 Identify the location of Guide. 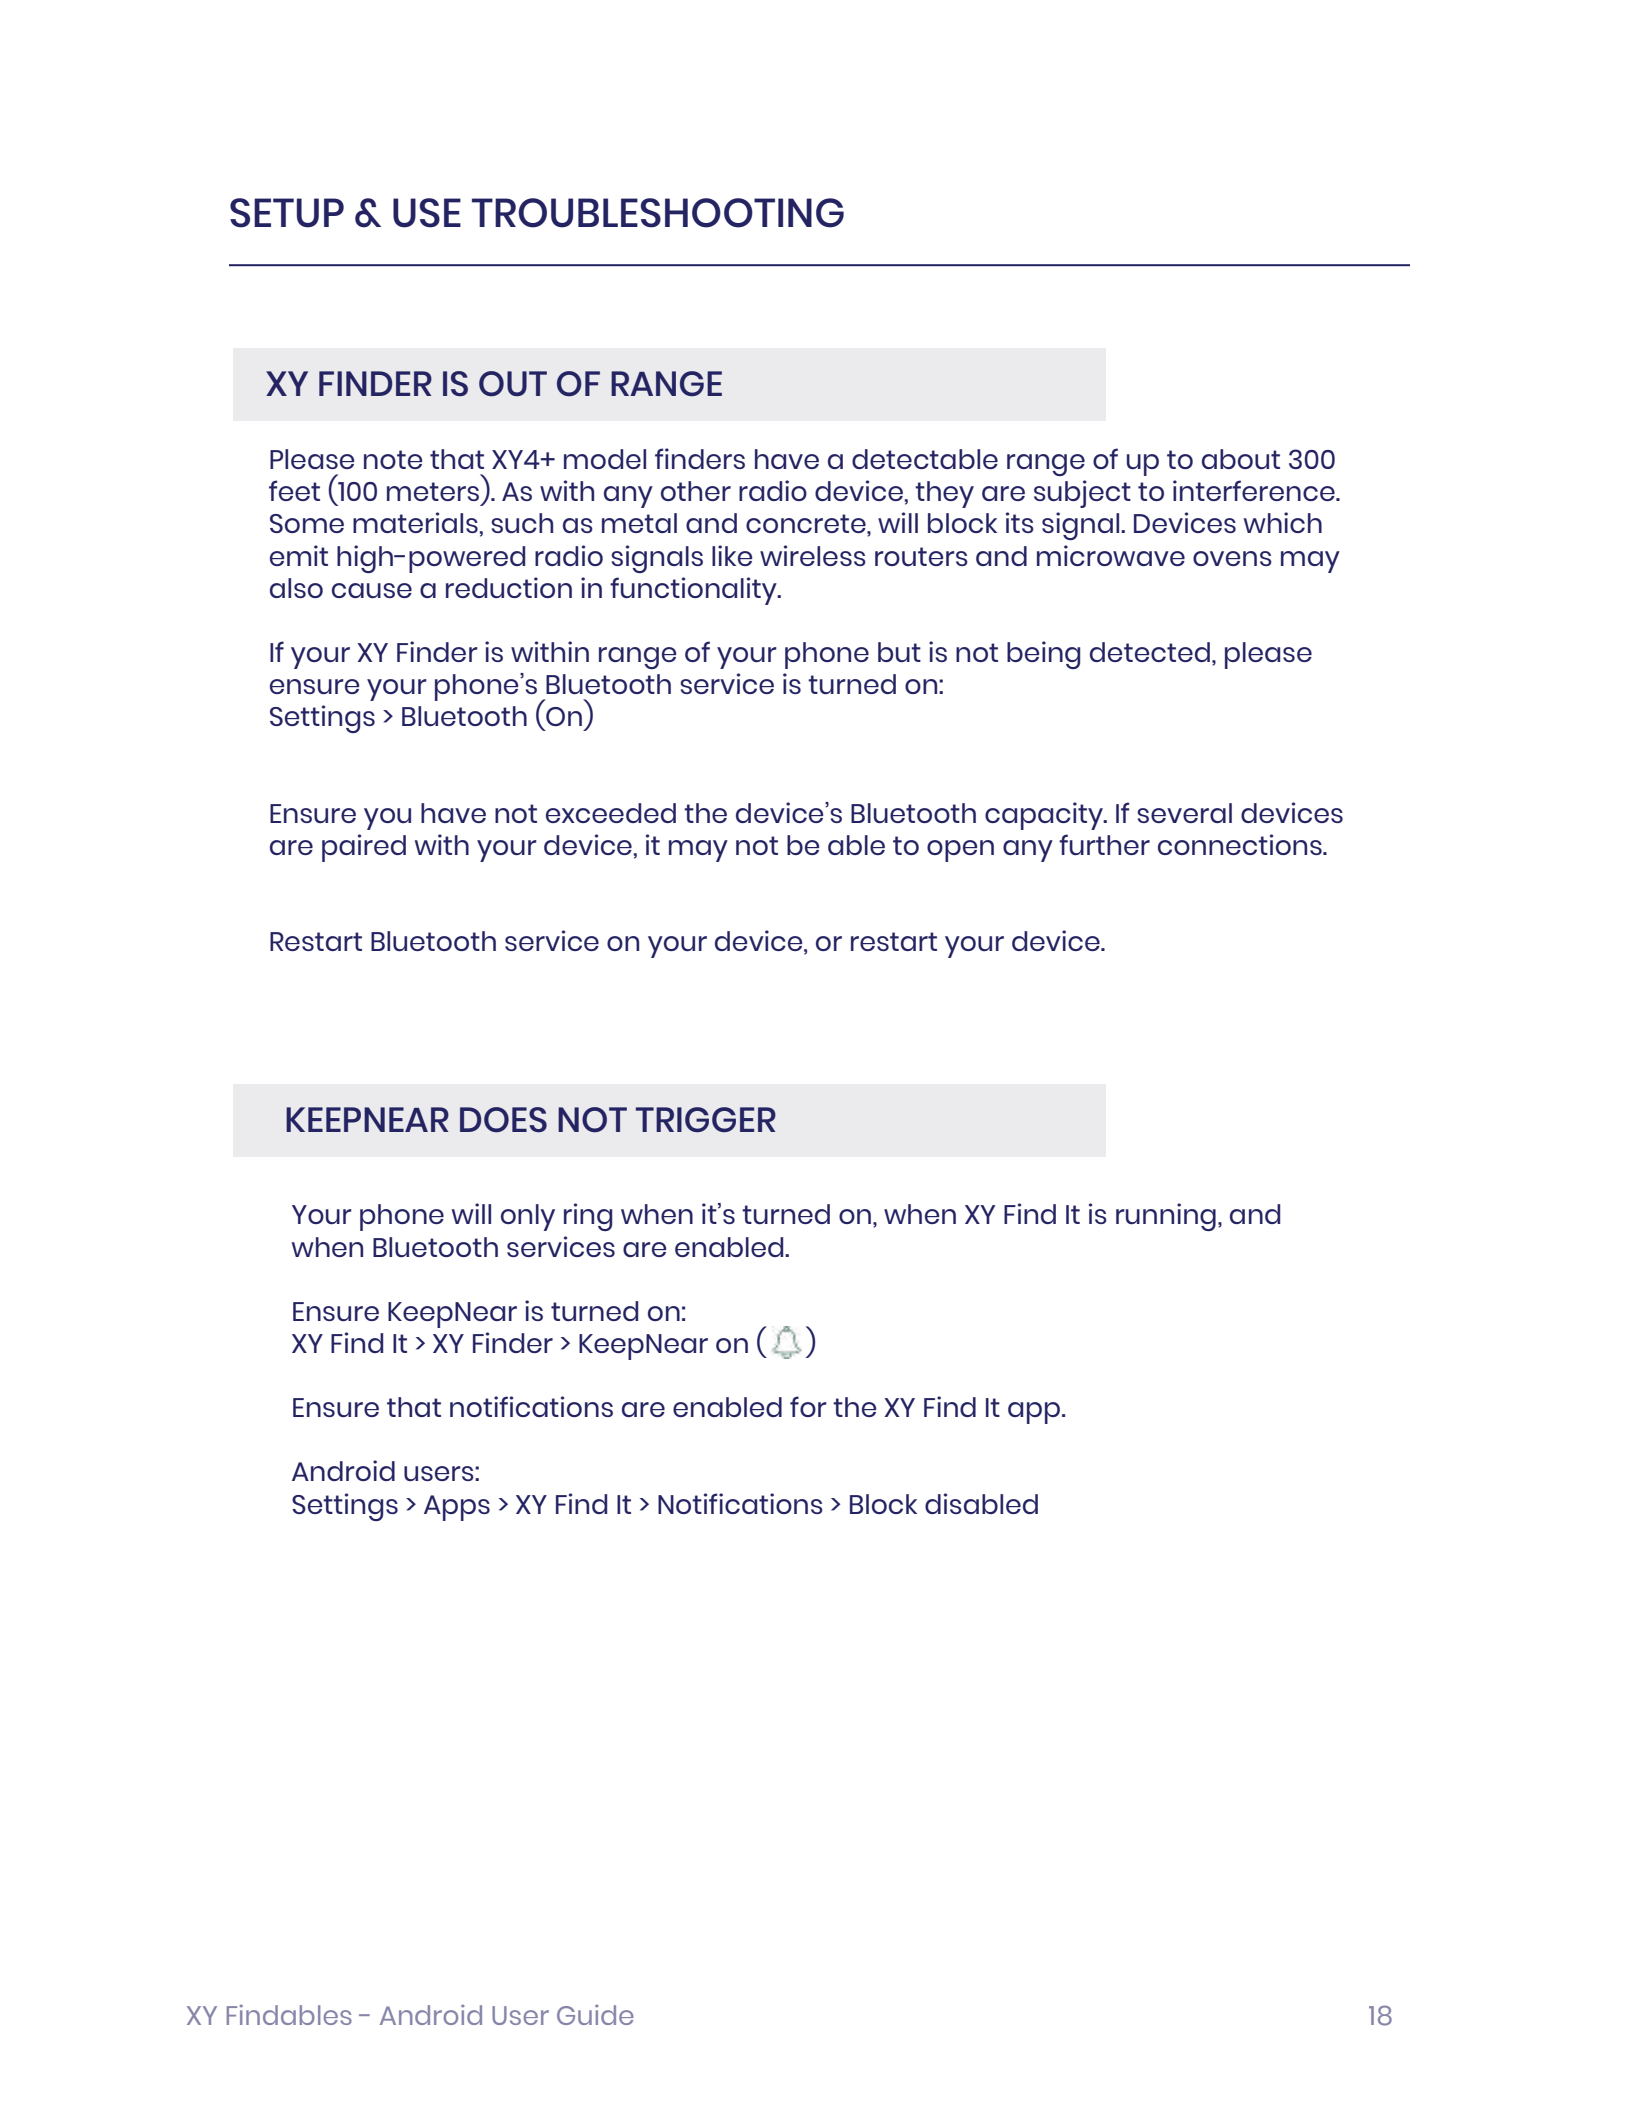
(595, 2014).
